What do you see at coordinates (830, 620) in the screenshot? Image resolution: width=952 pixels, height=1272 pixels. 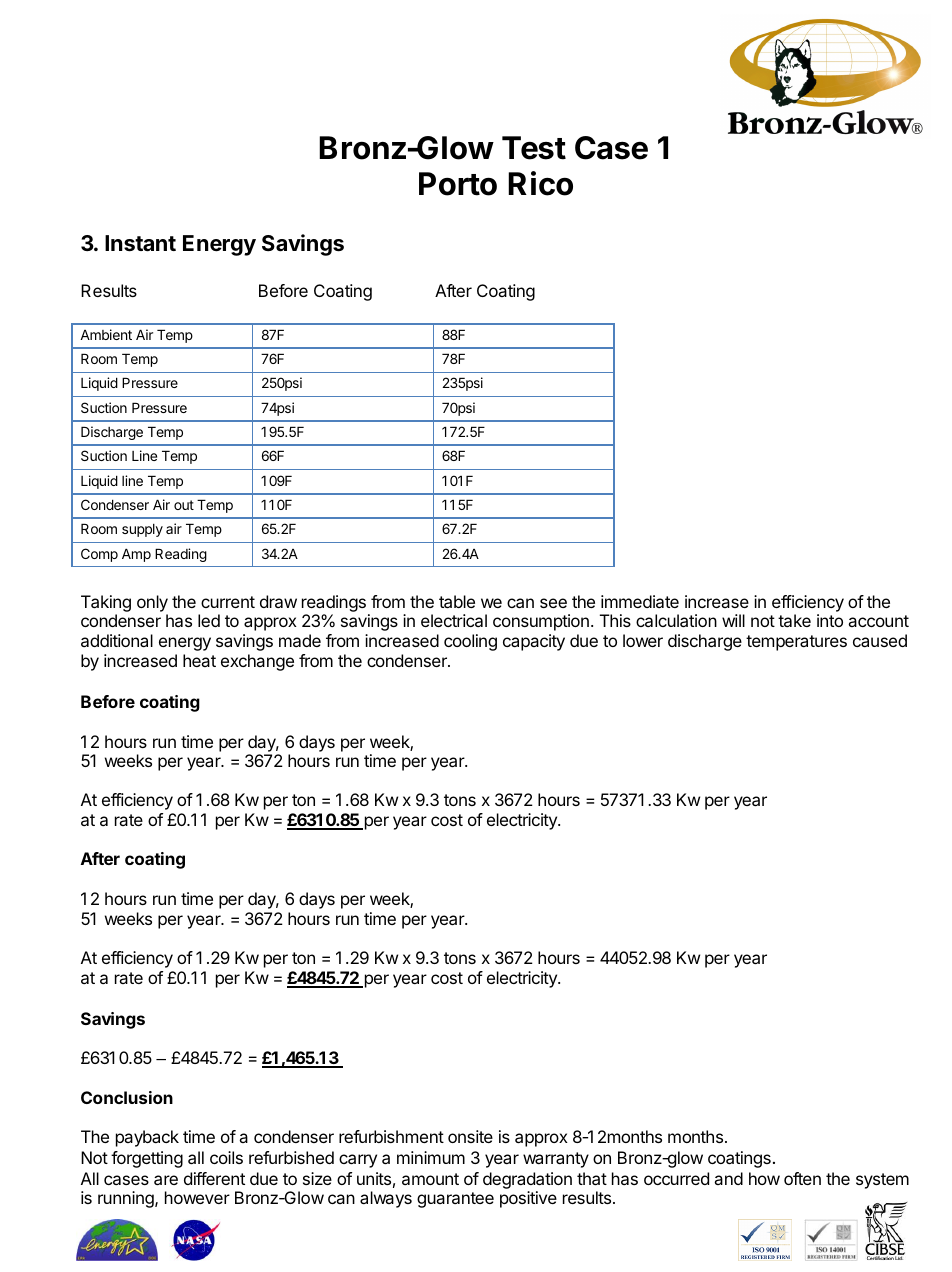 I see `into` at bounding box center [830, 620].
